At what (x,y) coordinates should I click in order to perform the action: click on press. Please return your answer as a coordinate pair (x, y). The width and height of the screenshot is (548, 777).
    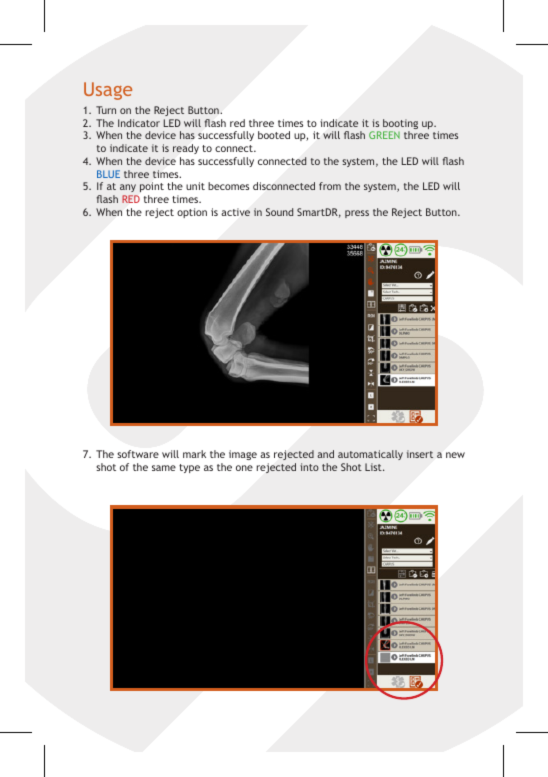
    Looking at the image, I should click on (357, 214).
